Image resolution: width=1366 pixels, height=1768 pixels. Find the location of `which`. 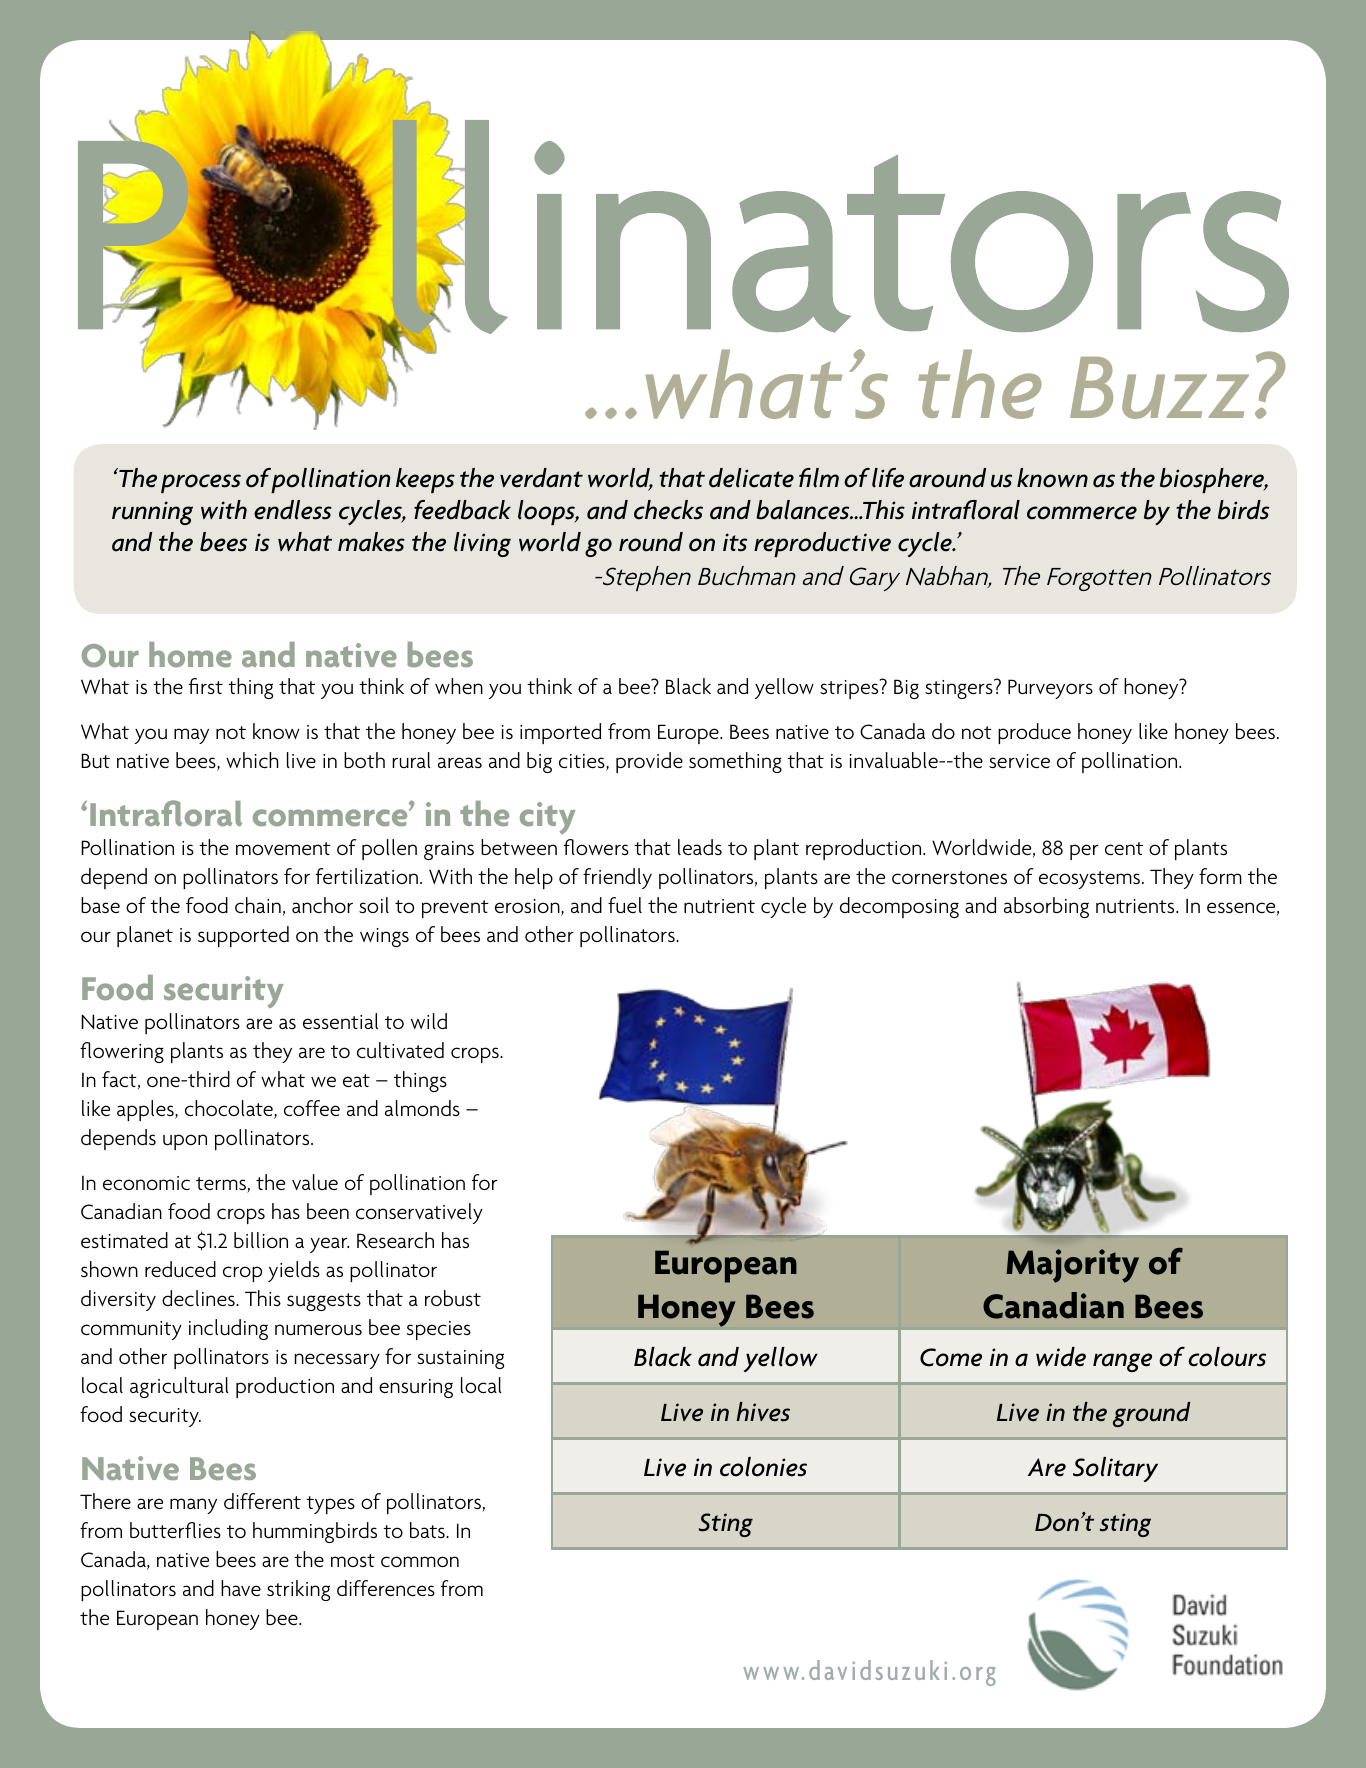

which is located at coordinates (252, 760).
